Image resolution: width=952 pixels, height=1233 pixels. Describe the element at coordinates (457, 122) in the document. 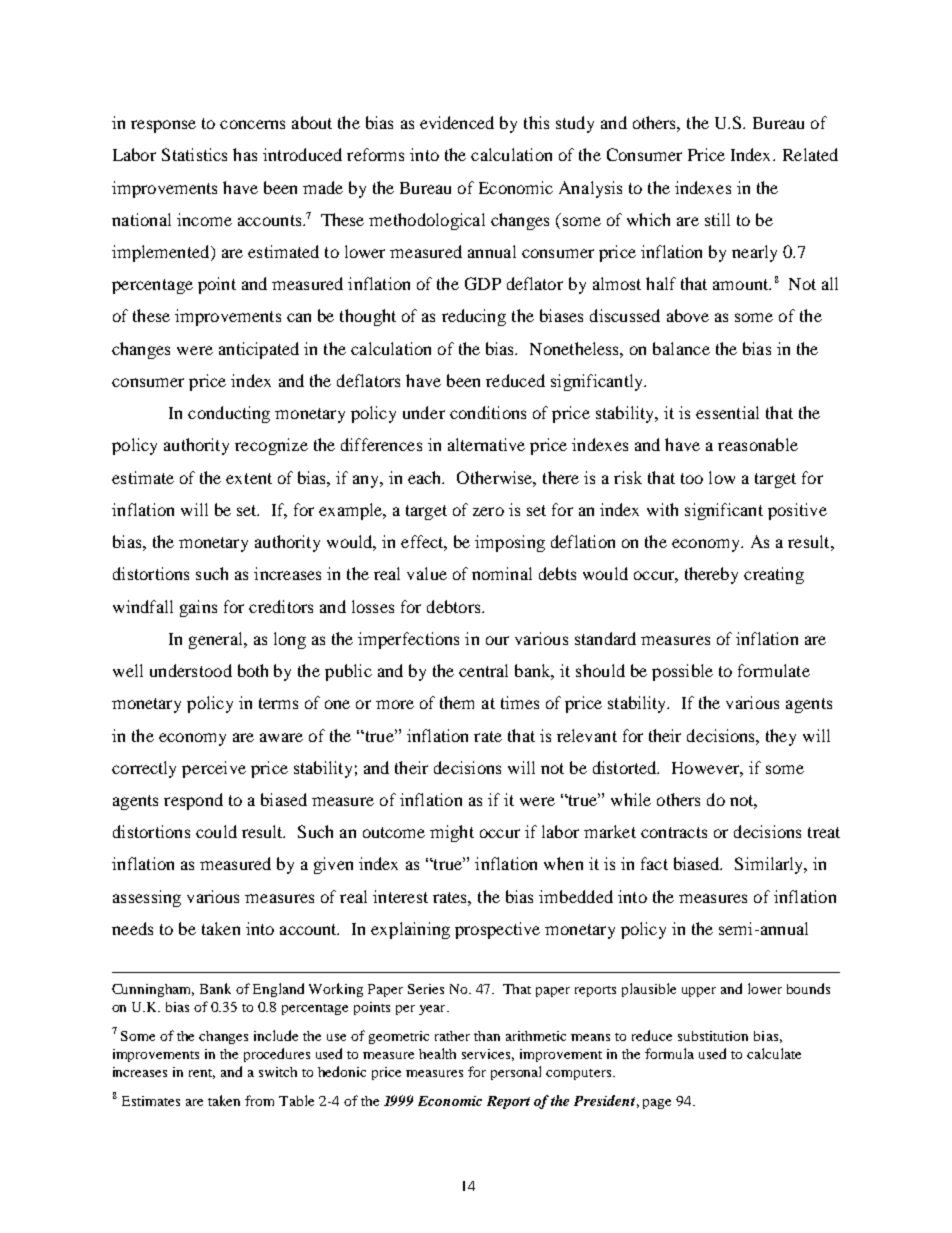

I see `evidenced` at that location.
